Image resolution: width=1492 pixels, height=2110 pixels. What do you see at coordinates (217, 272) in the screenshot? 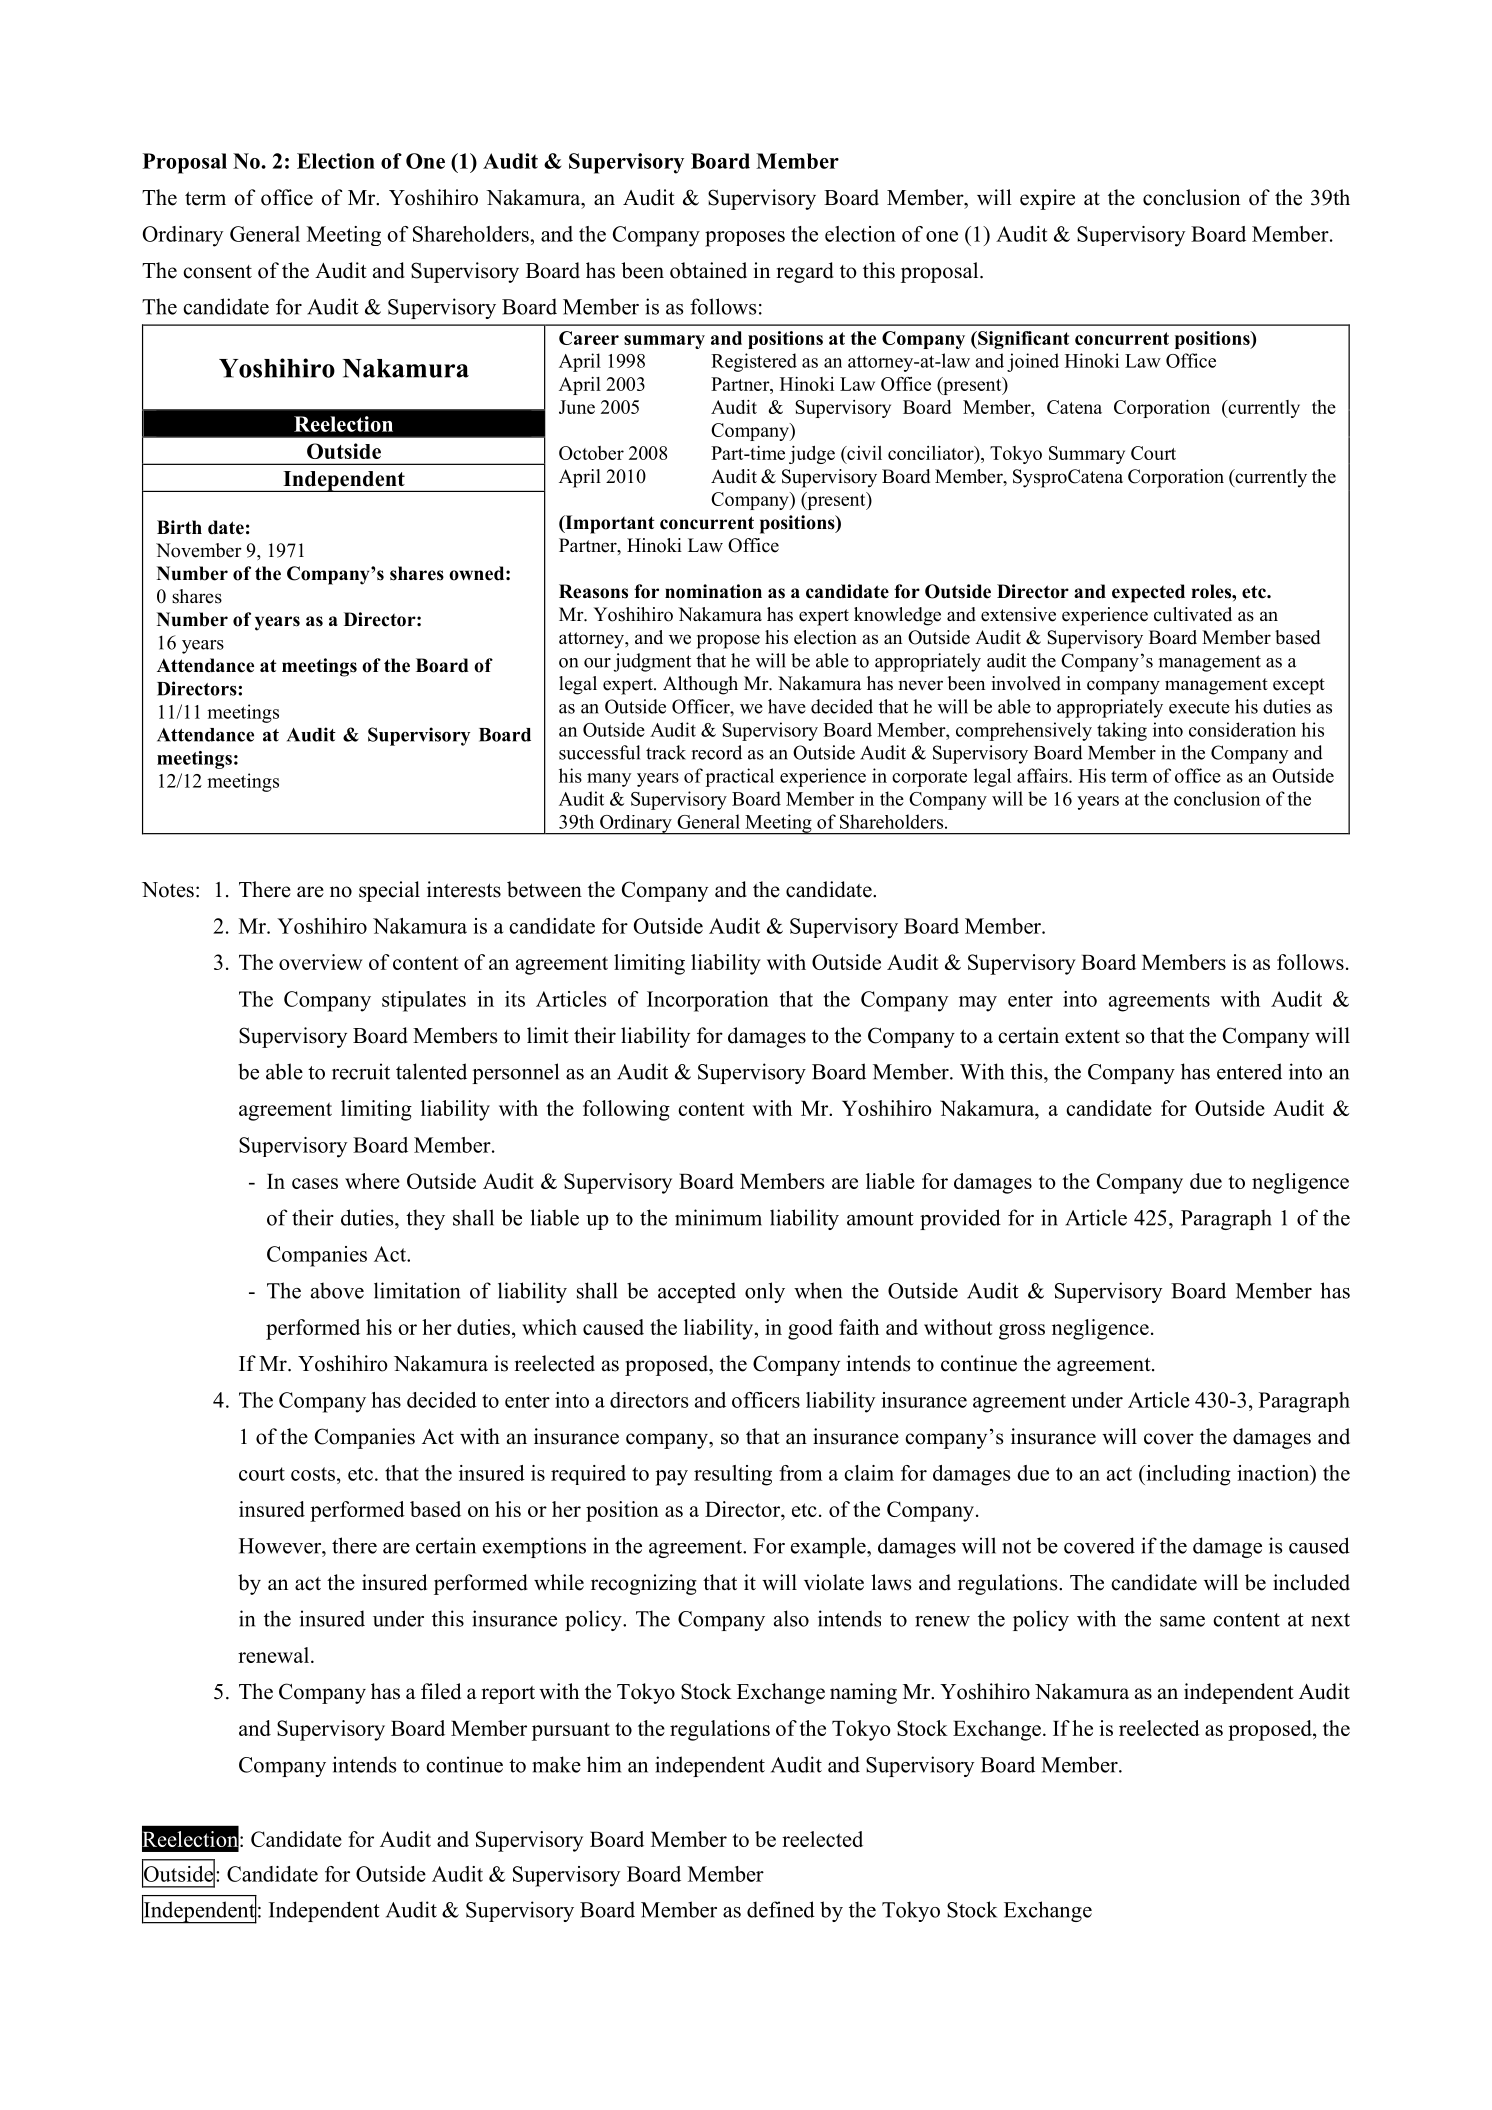
I see `consent` at bounding box center [217, 272].
